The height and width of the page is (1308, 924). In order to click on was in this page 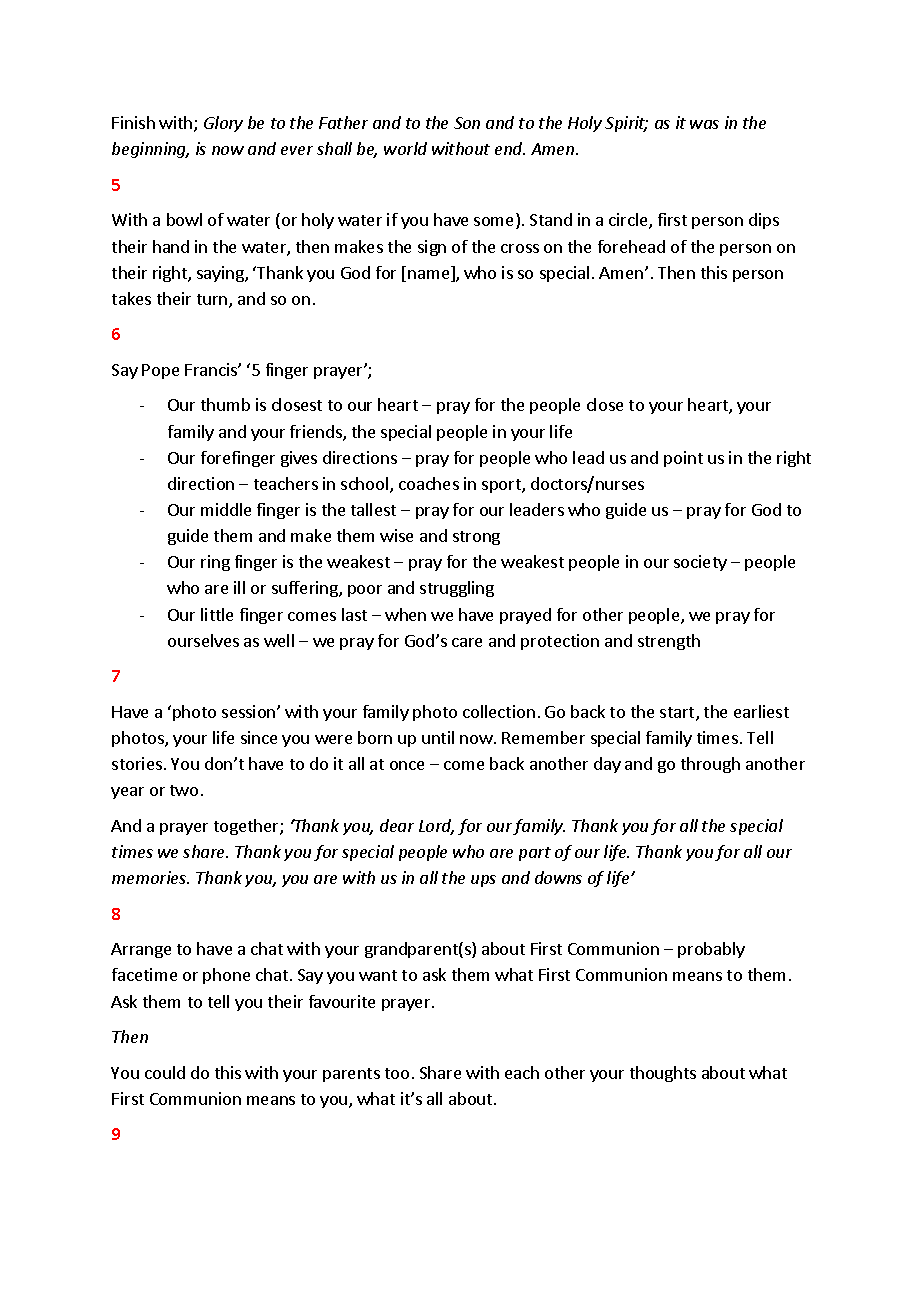, I will do `click(704, 124)`.
